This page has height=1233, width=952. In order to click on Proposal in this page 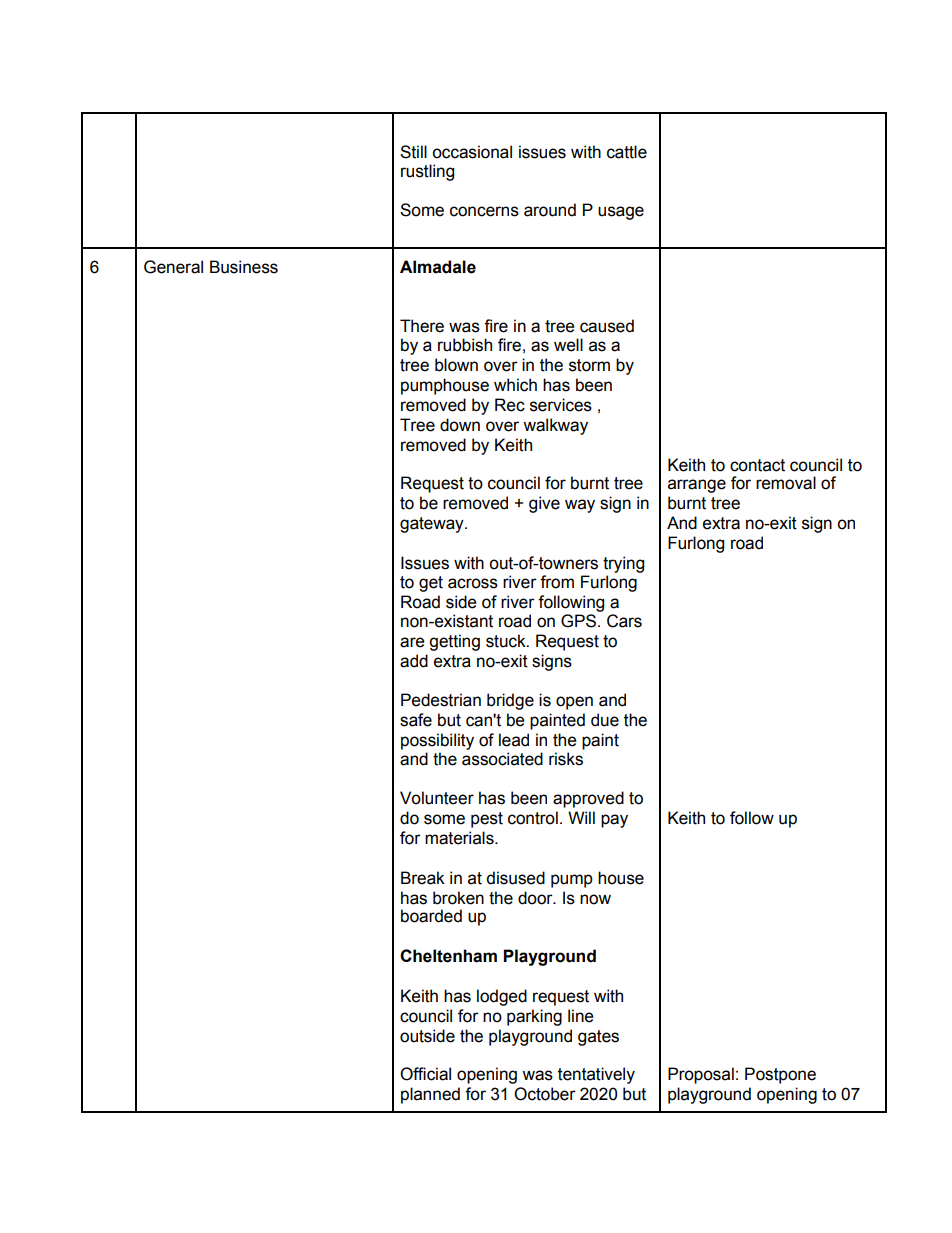, I will do `click(701, 1075)`.
